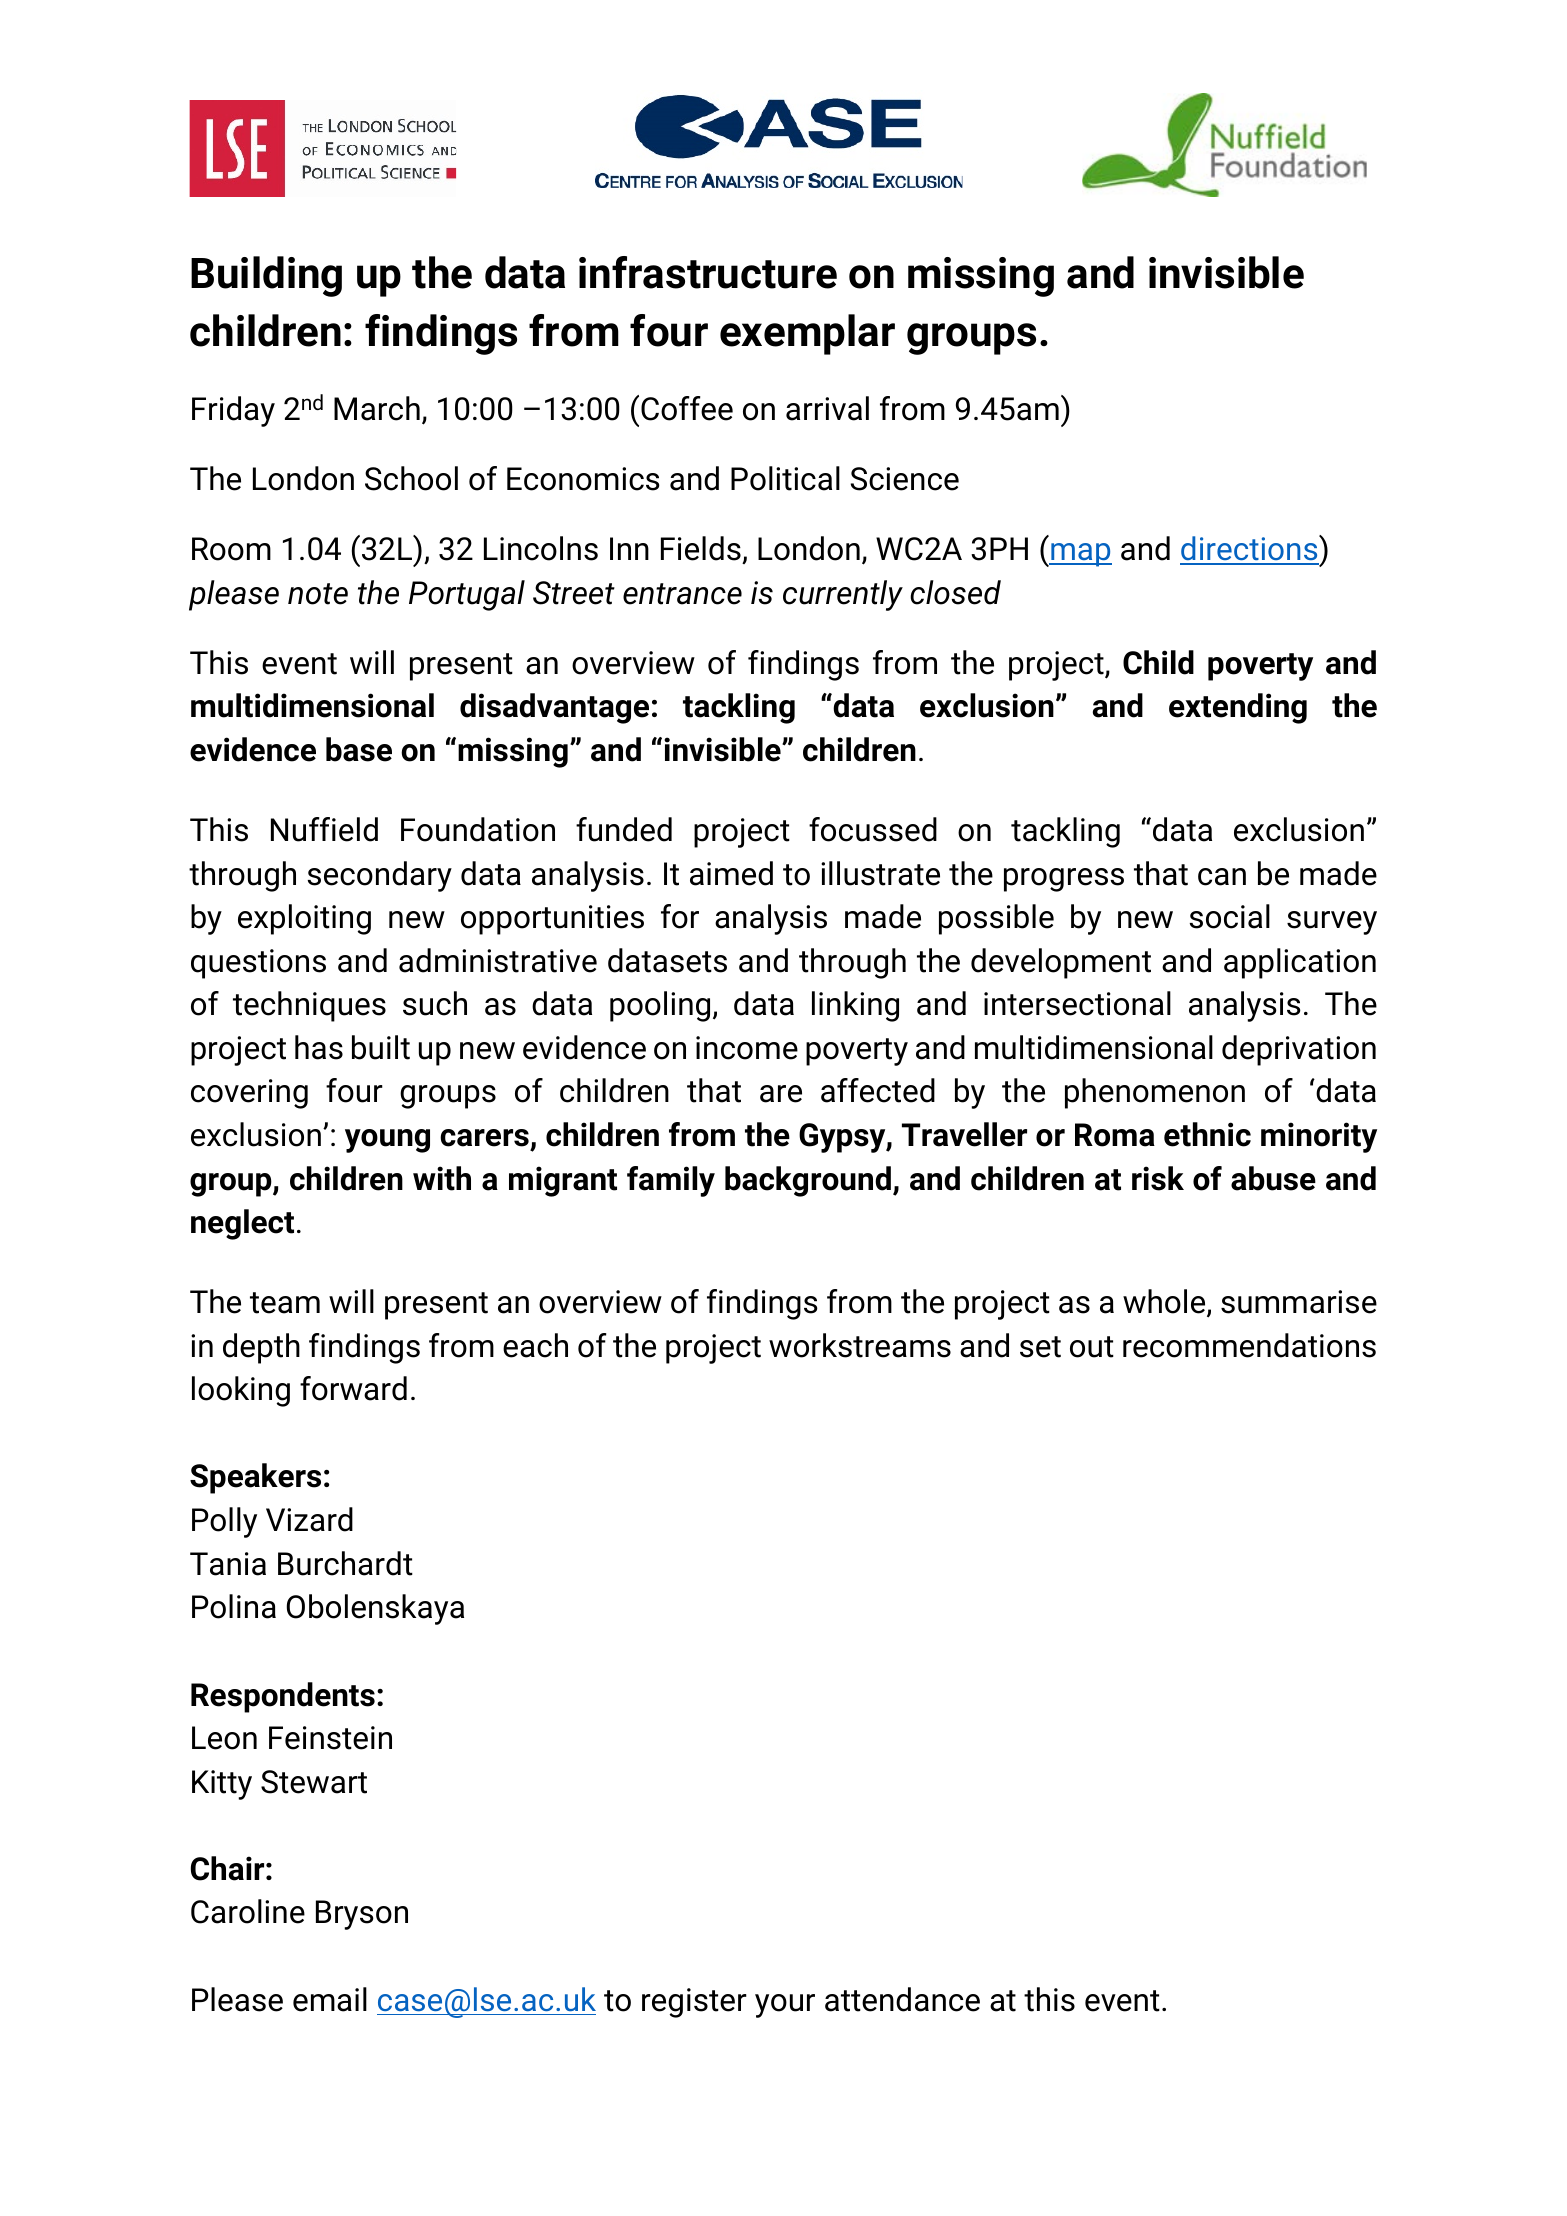 This image has height=2216, width=1567. I want to click on attendance, so click(902, 1999).
